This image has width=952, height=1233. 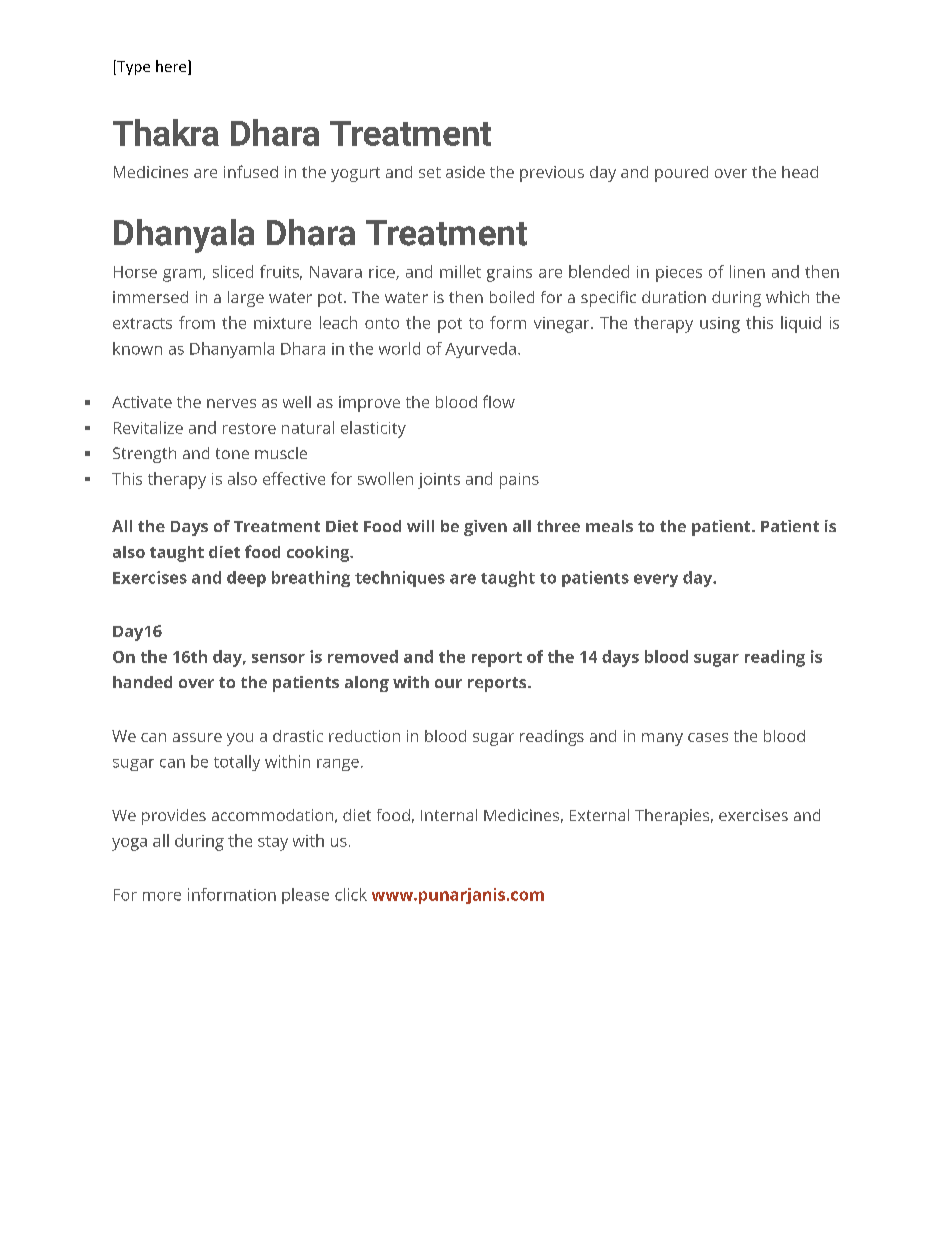 I want to click on more, so click(x=162, y=896).
